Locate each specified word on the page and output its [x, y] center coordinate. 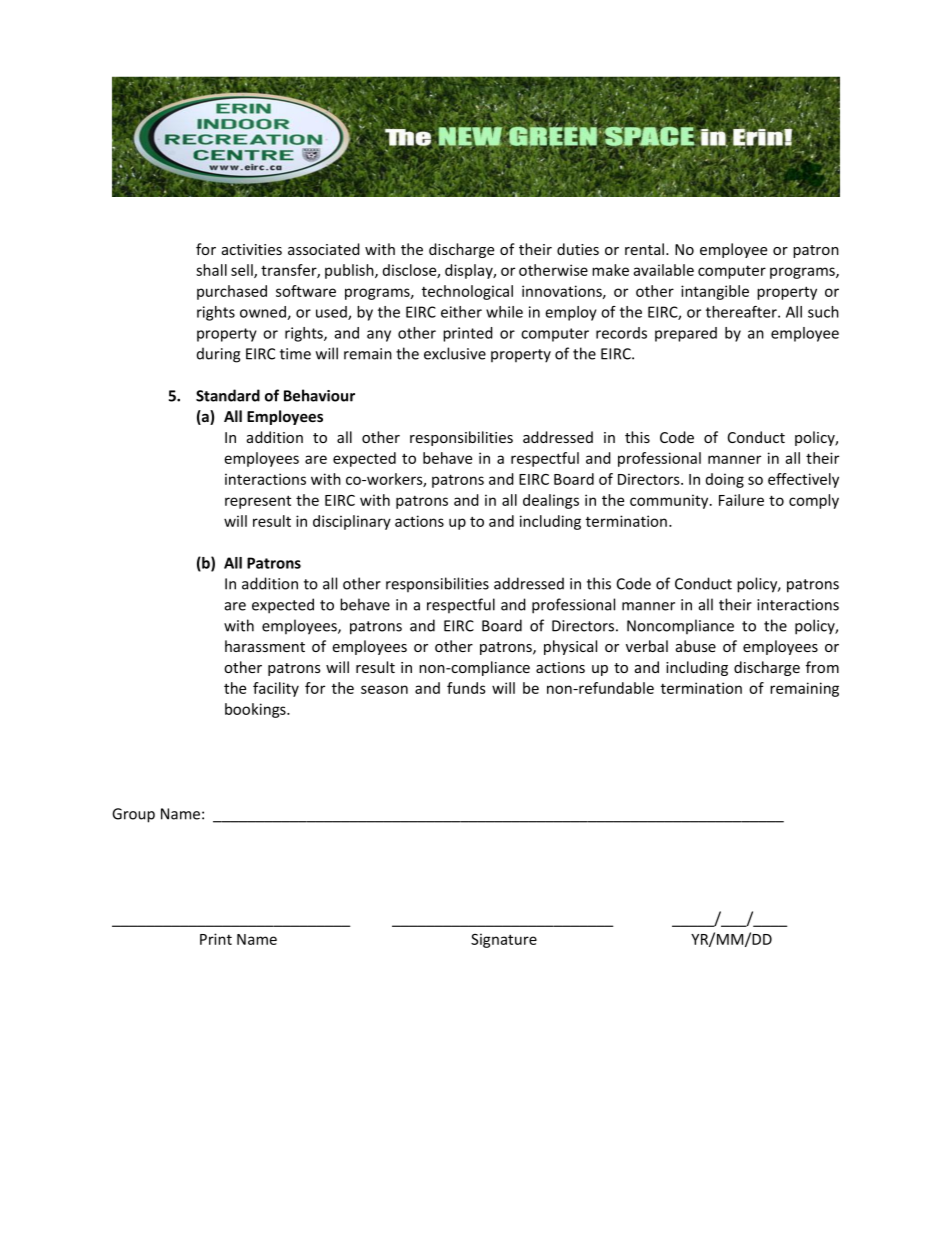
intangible [715, 292]
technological [467, 292]
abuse [696, 646]
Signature [504, 940]
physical [570, 647]
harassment [265, 646]
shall [211, 270]
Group [133, 815]
